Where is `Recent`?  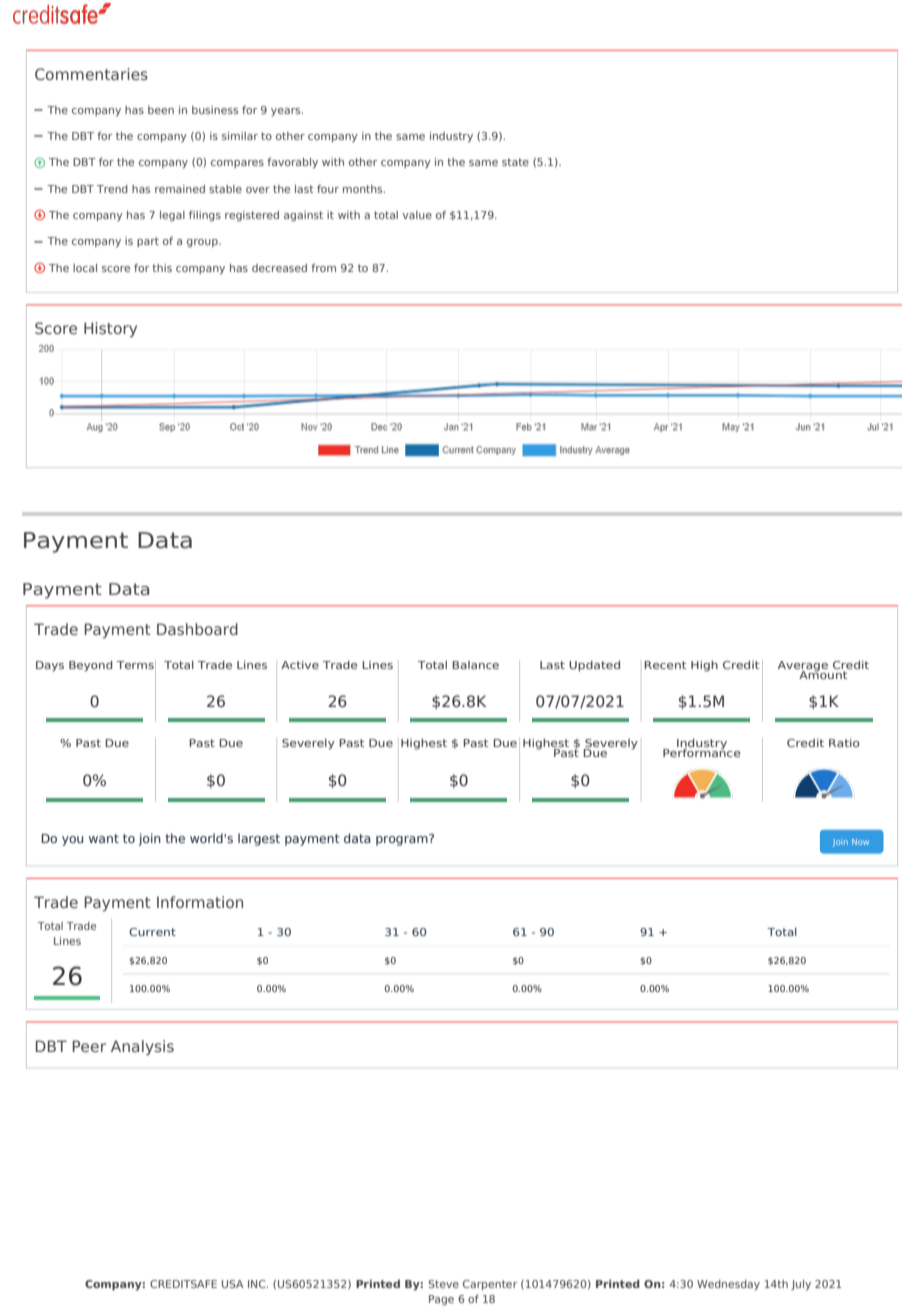 Recent is located at coordinates (665, 665).
